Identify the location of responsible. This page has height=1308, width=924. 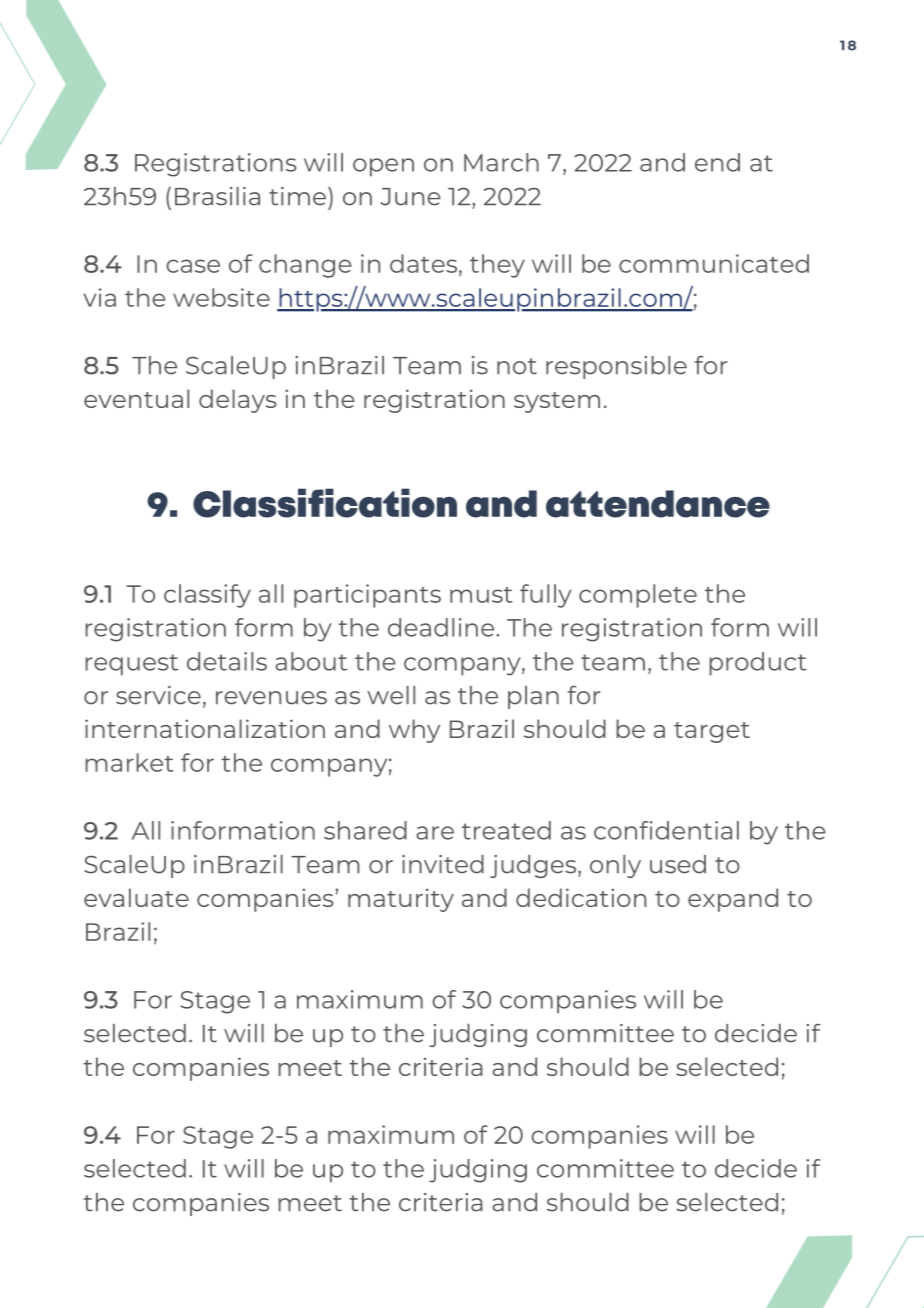
(616, 367).
